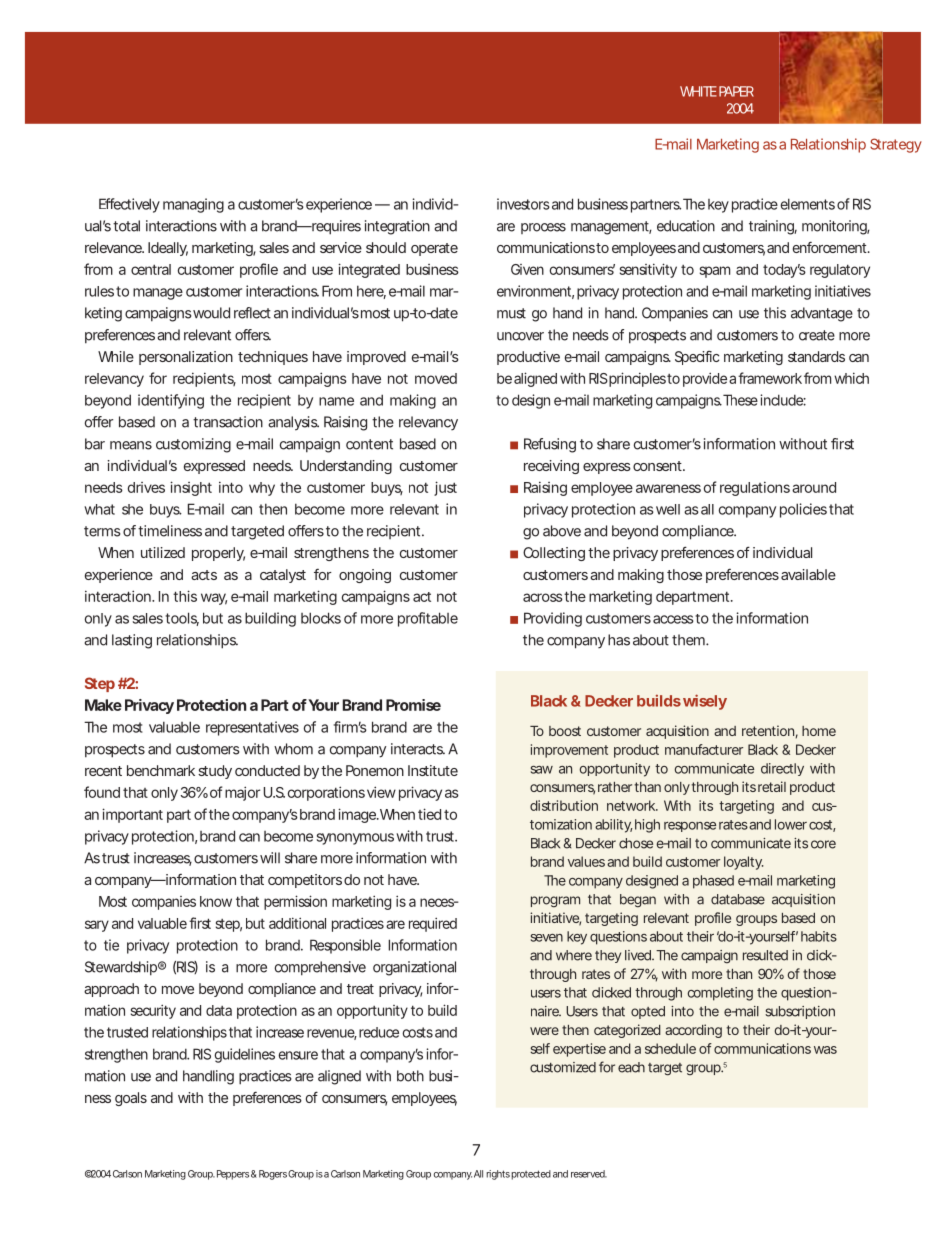 The height and width of the image is (1233, 952). I want to click on Rogers, so click(273, 1175).
